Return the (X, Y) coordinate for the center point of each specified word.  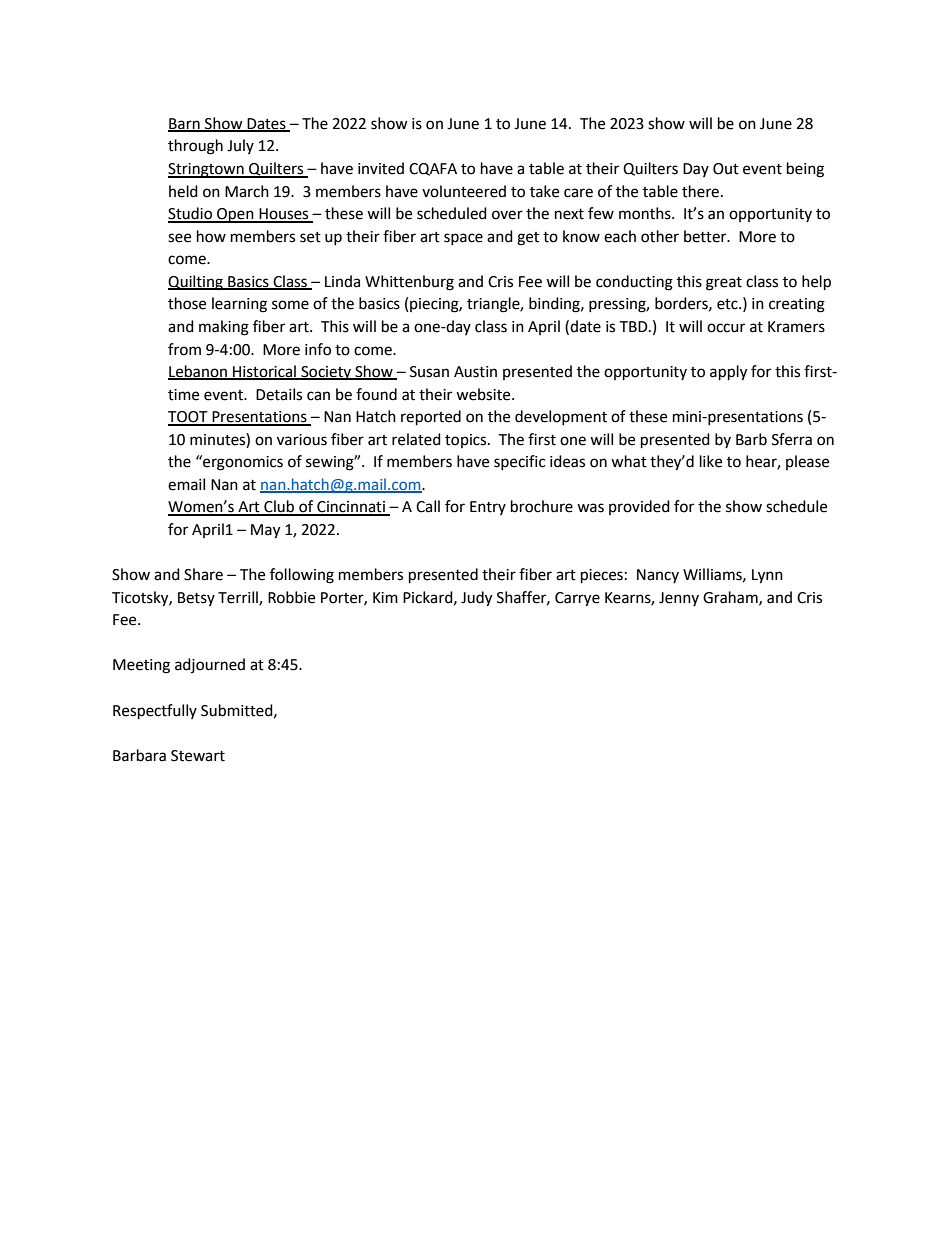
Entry (488, 508)
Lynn (767, 576)
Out (726, 169)
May (265, 531)
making (224, 328)
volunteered (464, 191)
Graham (731, 598)
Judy (476, 599)
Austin (475, 372)
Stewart (198, 756)
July (240, 146)
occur (726, 328)
